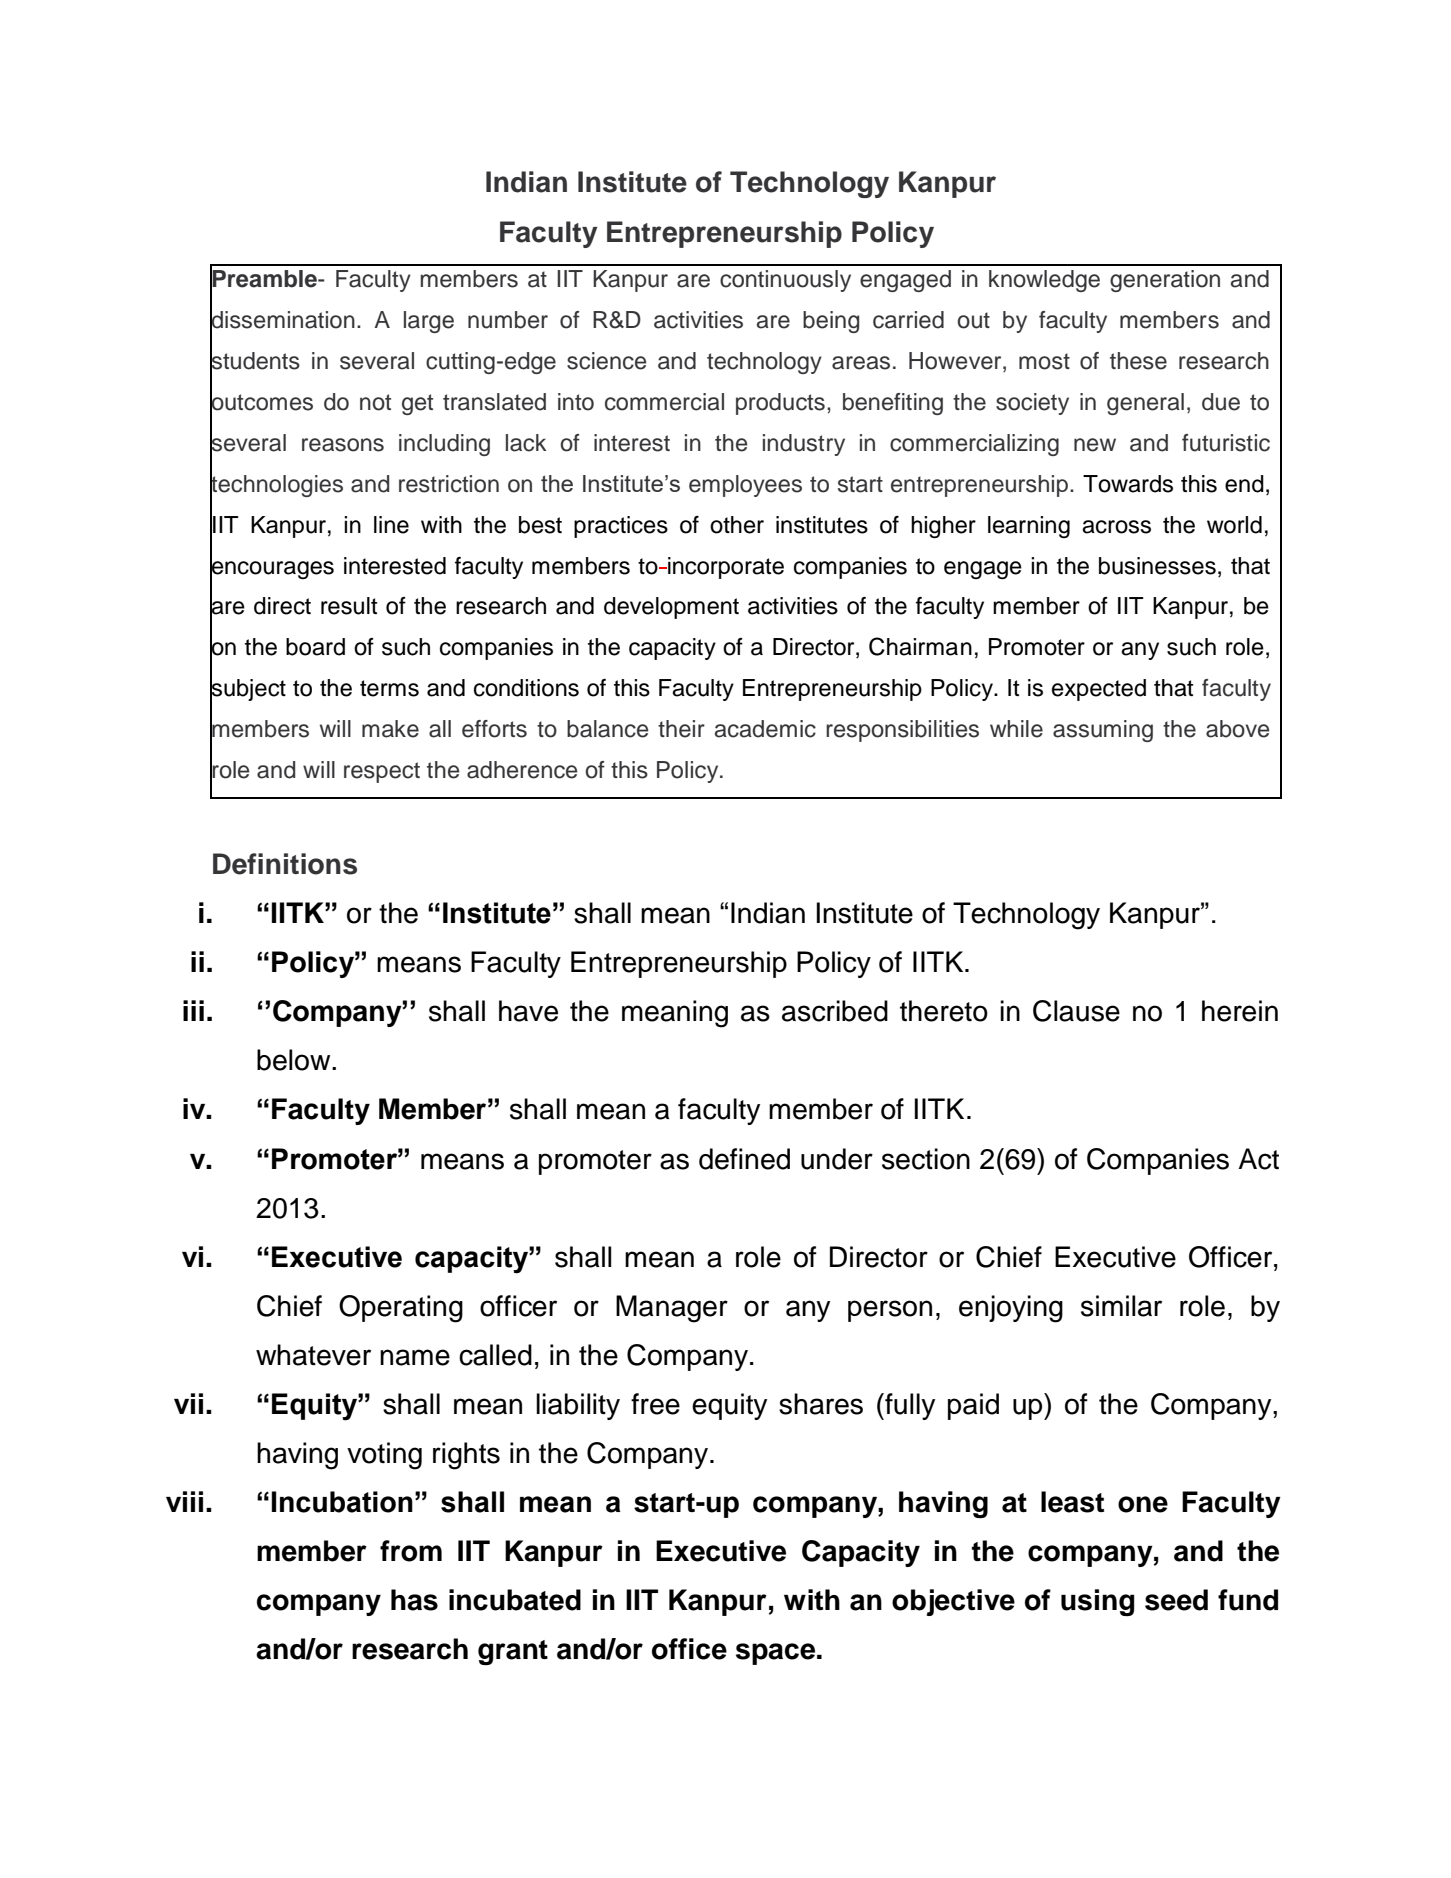 This image has width=1451, height=1878. What do you see at coordinates (295, 1060) in the image?
I see `below` at bounding box center [295, 1060].
